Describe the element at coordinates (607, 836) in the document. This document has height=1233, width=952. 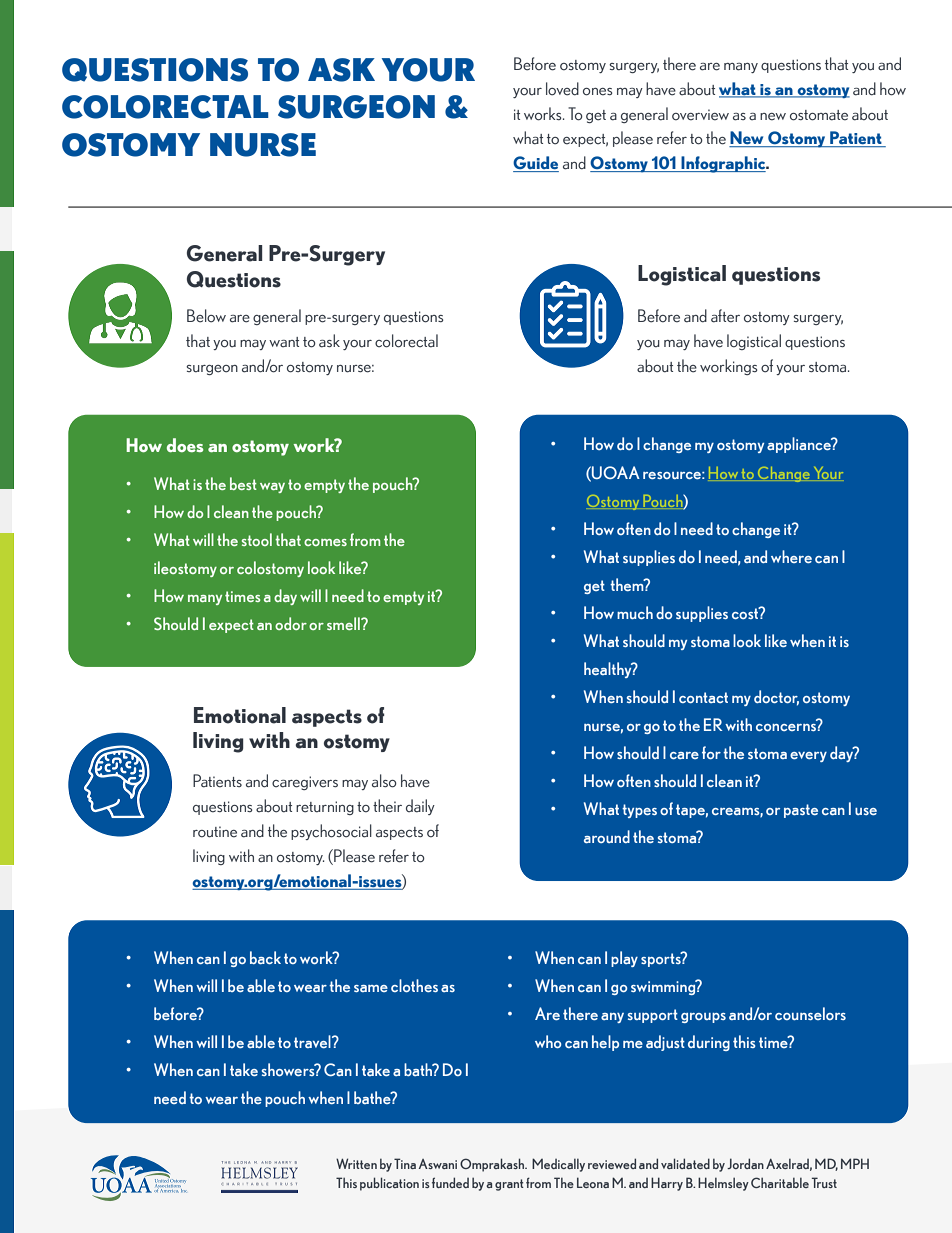
I see `around` at that location.
